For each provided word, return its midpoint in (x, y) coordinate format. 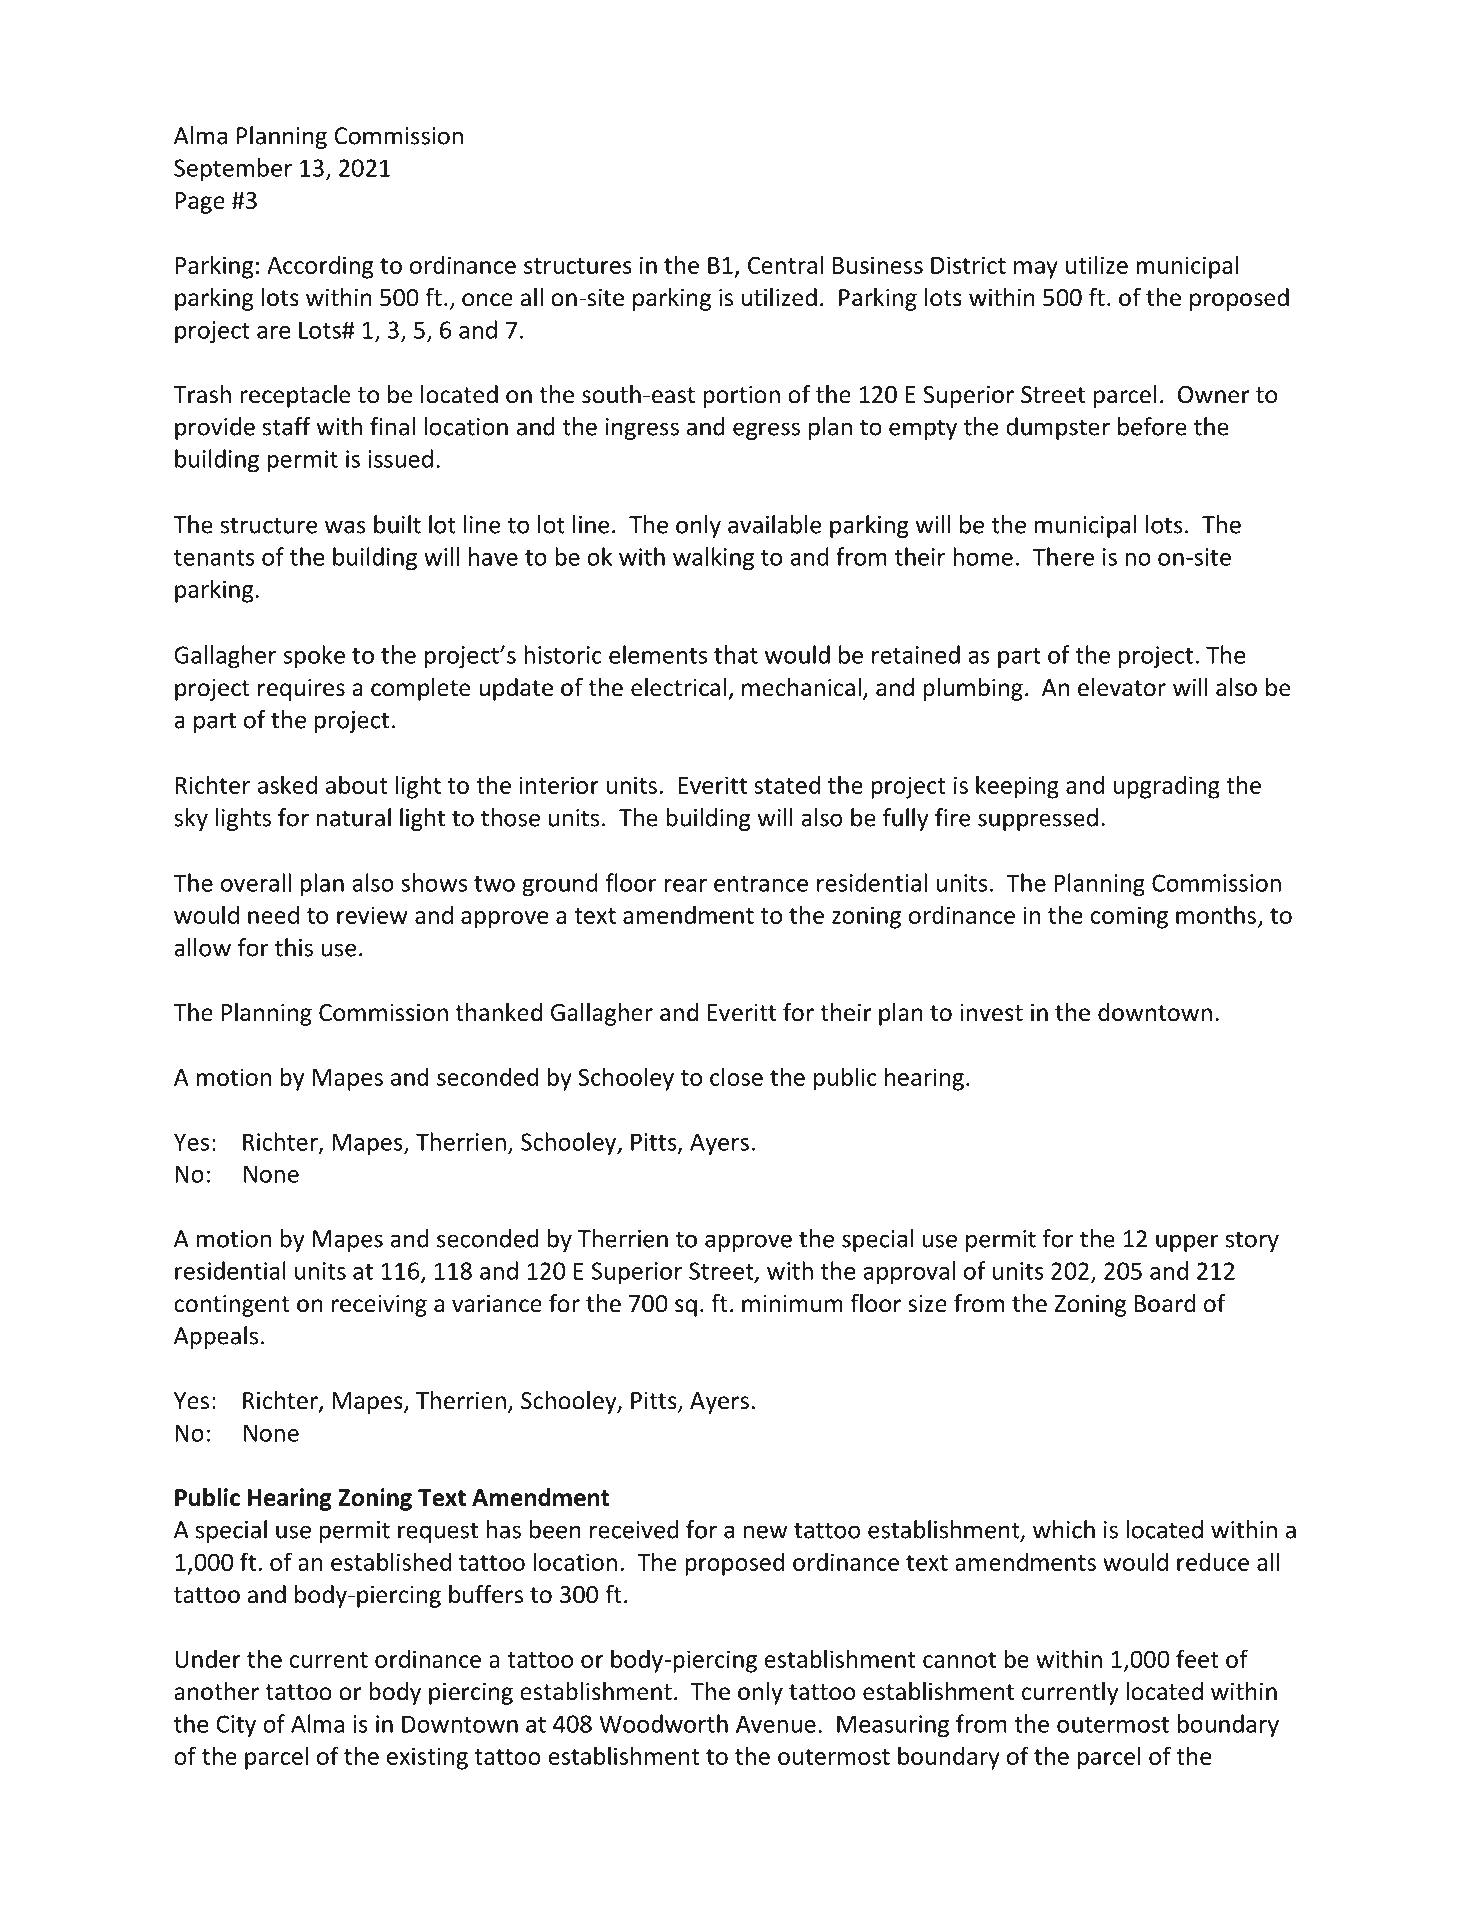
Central (785, 264)
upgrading (1166, 787)
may (1036, 270)
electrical (678, 687)
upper (1187, 1243)
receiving (379, 1306)
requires (301, 690)
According (320, 267)
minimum (792, 1304)
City (236, 1726)
